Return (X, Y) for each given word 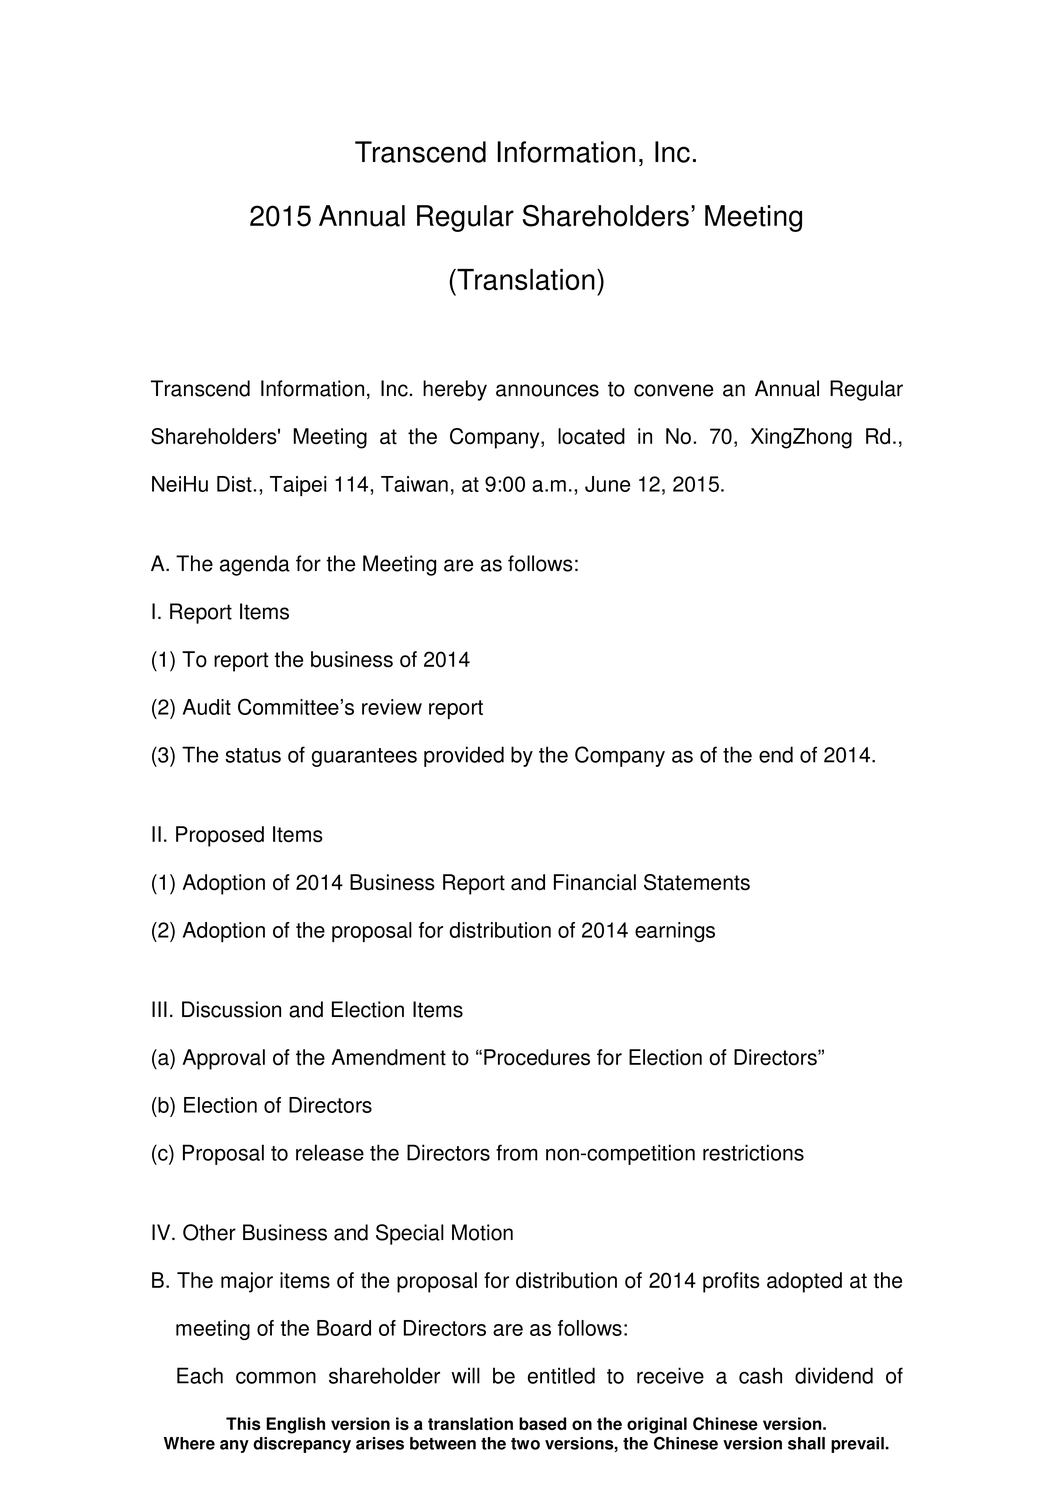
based (542, 1423)
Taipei (298, 486)
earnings (675, 932)
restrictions (753, 1152)
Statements (697, 882)
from (516, 1152)
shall (806, 1443)
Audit (207, 707)
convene (673, 390)
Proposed (220, 836)
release (330, 1152)
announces (547, 390)
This (243, 1423)
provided (464, 756)
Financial (595, 882)
